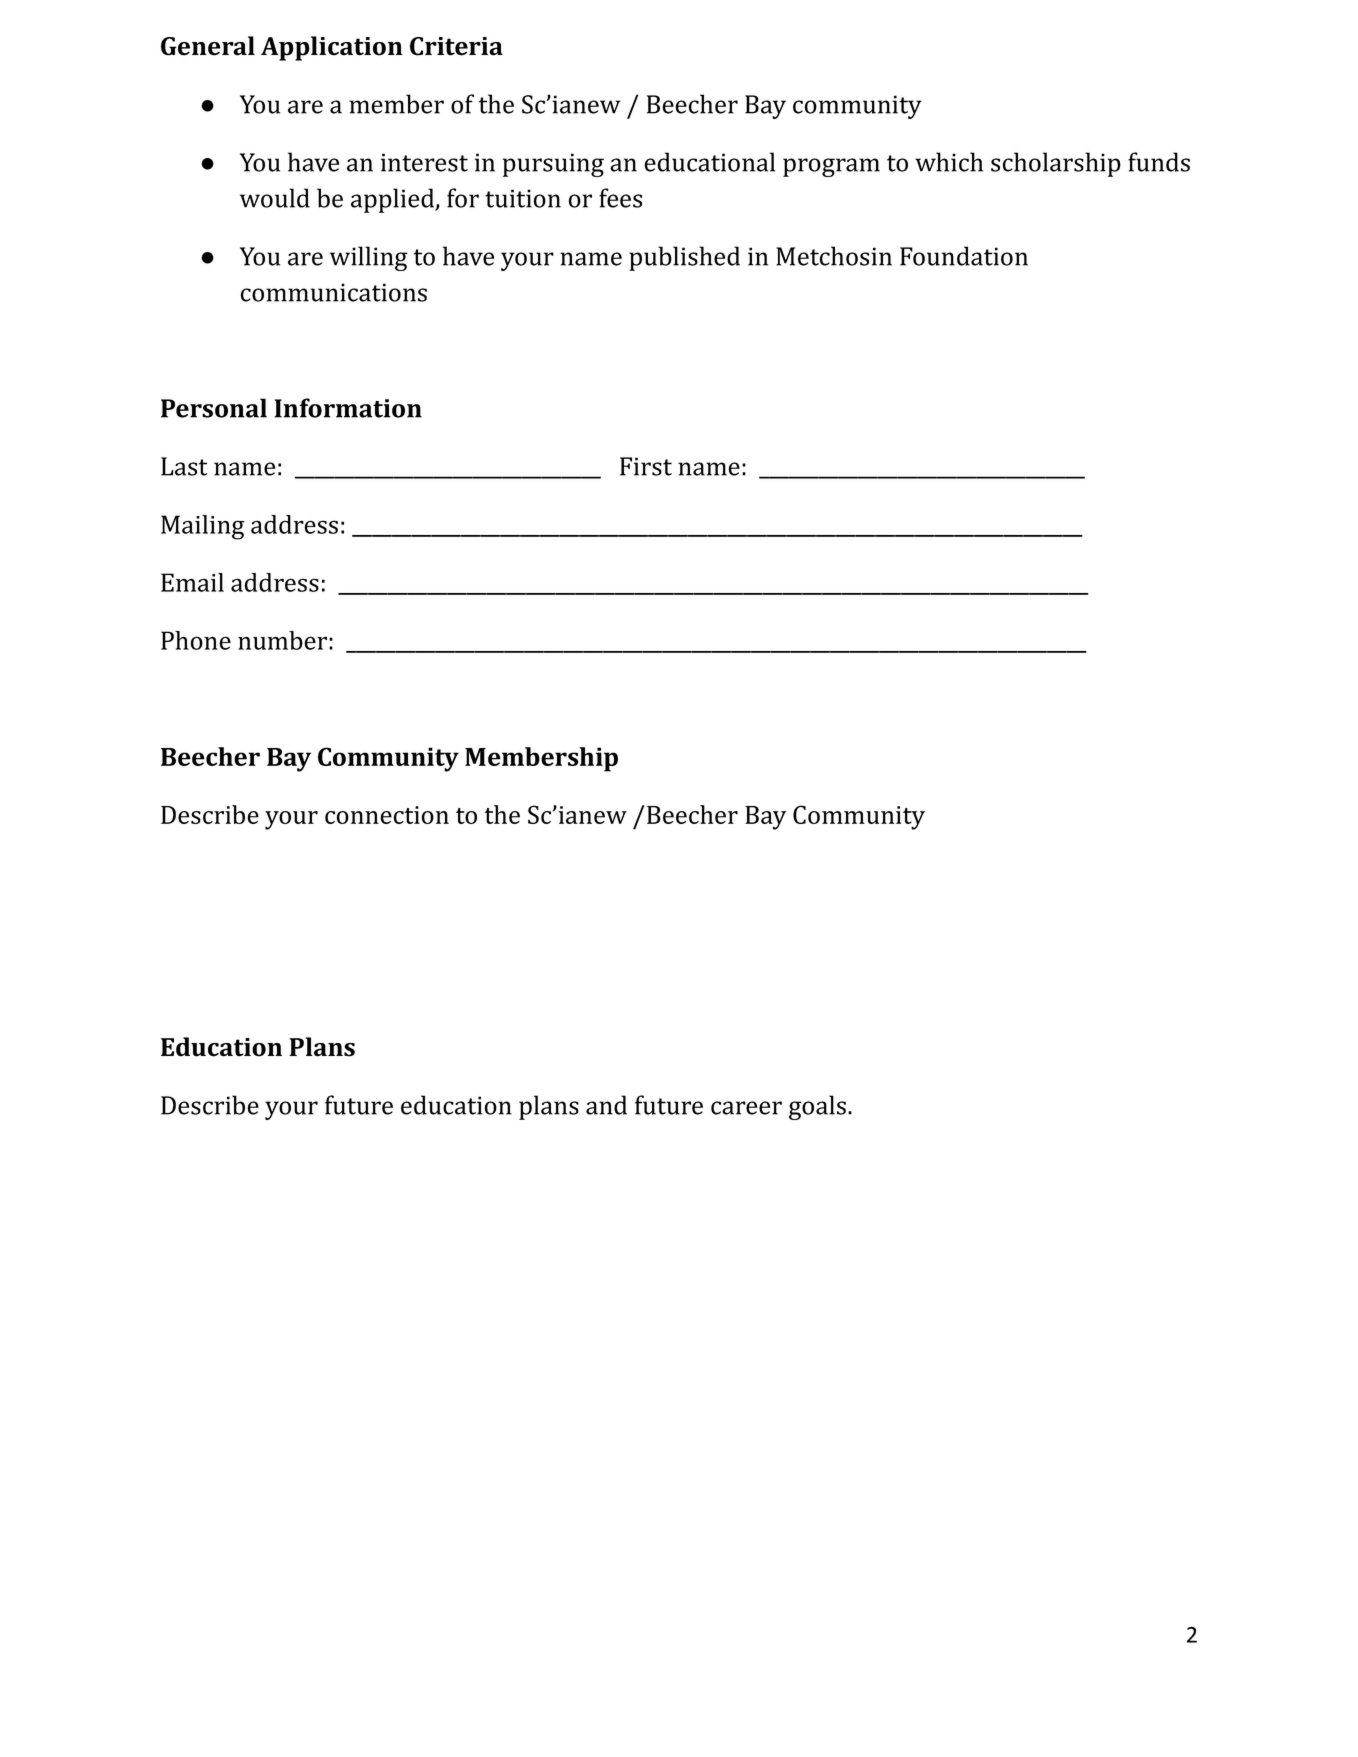 Image resolution: width=1358 pixels, height=1757 pixels. Describe the element at coordinates (196, 640) in the screenshot. I see `Phone` at that location.
